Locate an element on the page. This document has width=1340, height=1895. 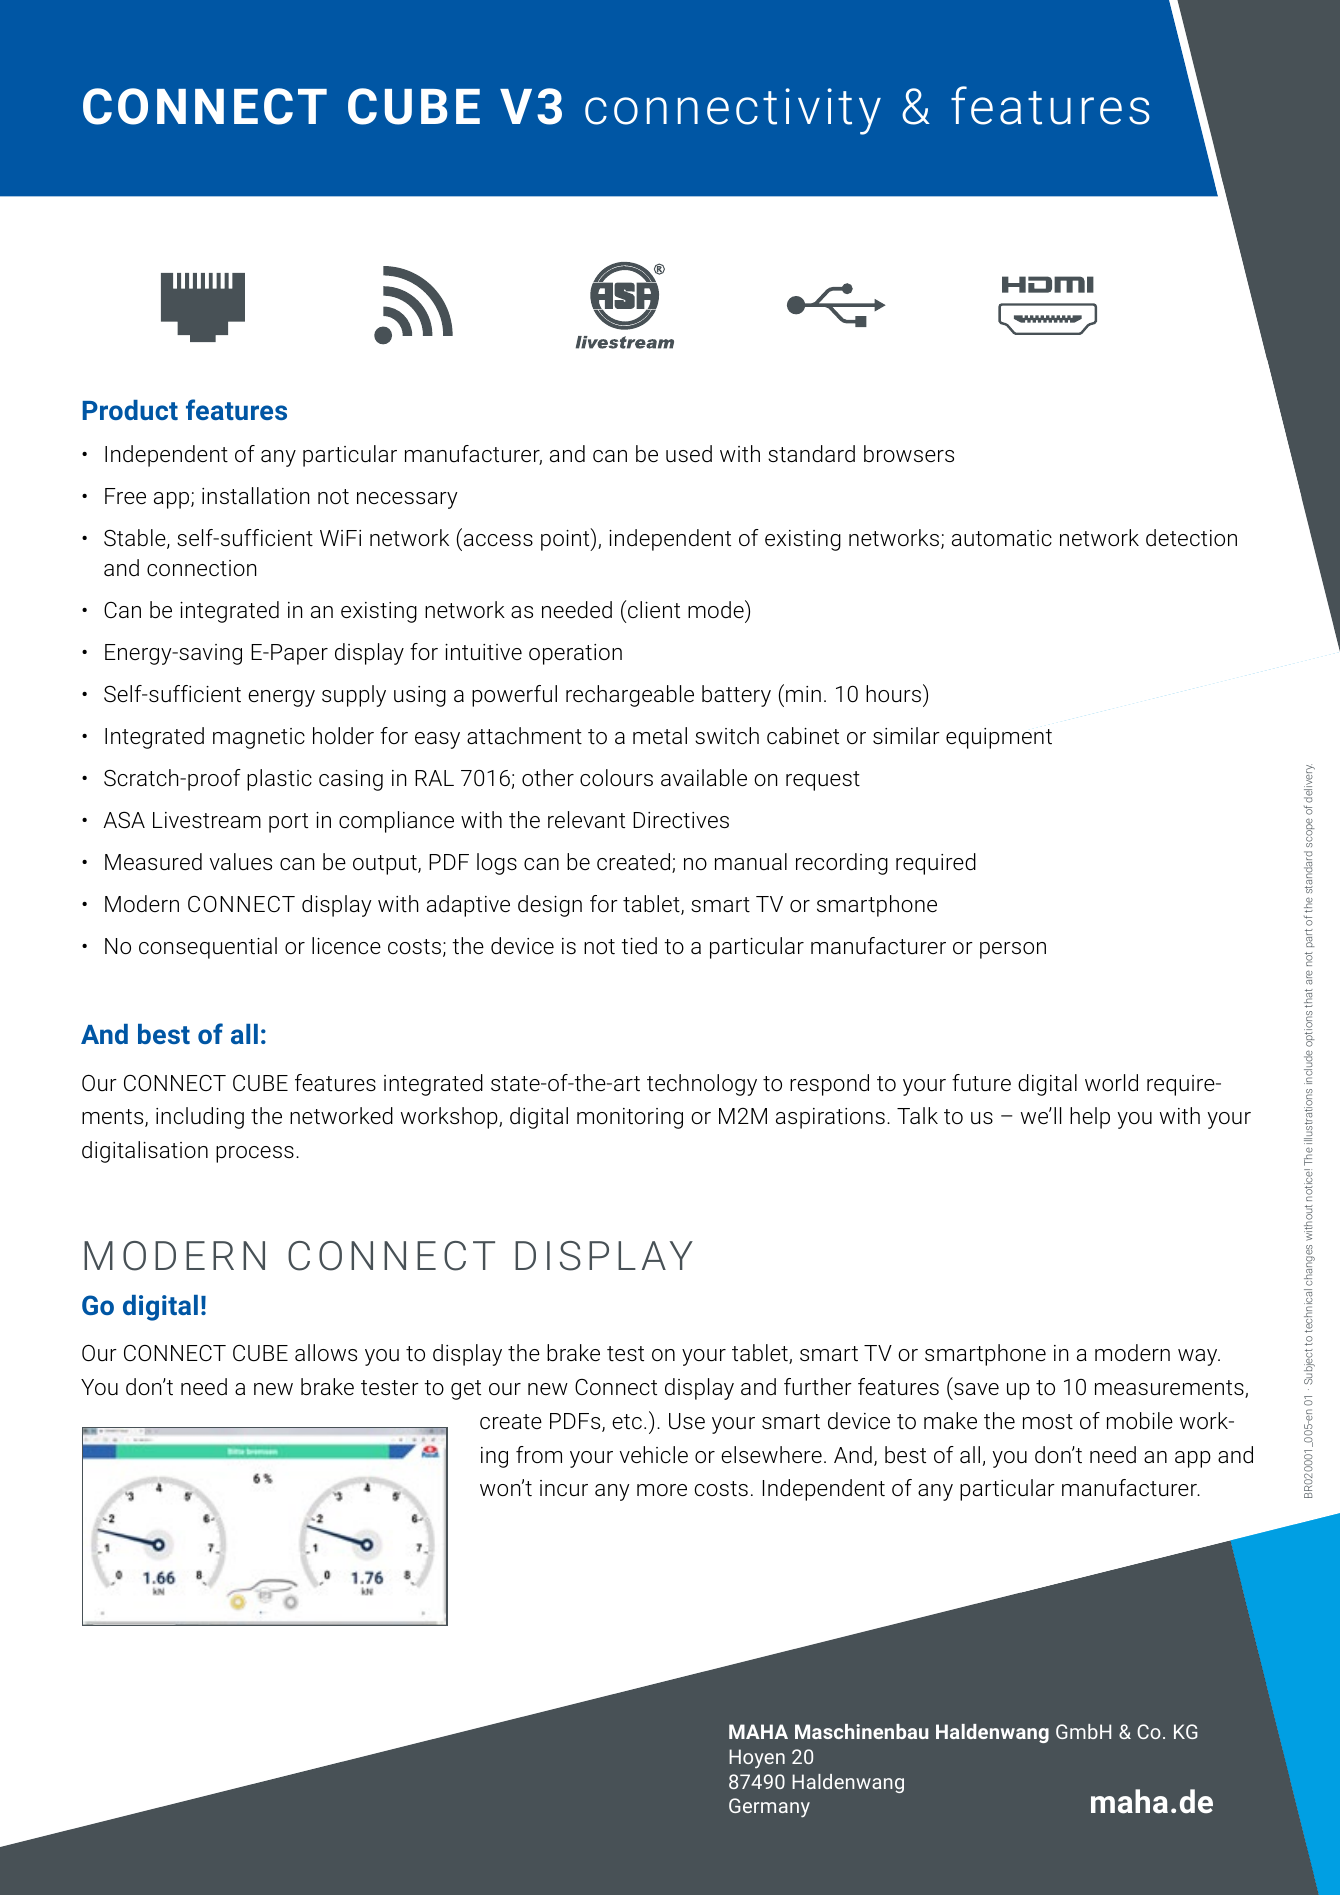
installation is located at coordinates (255, 496).
